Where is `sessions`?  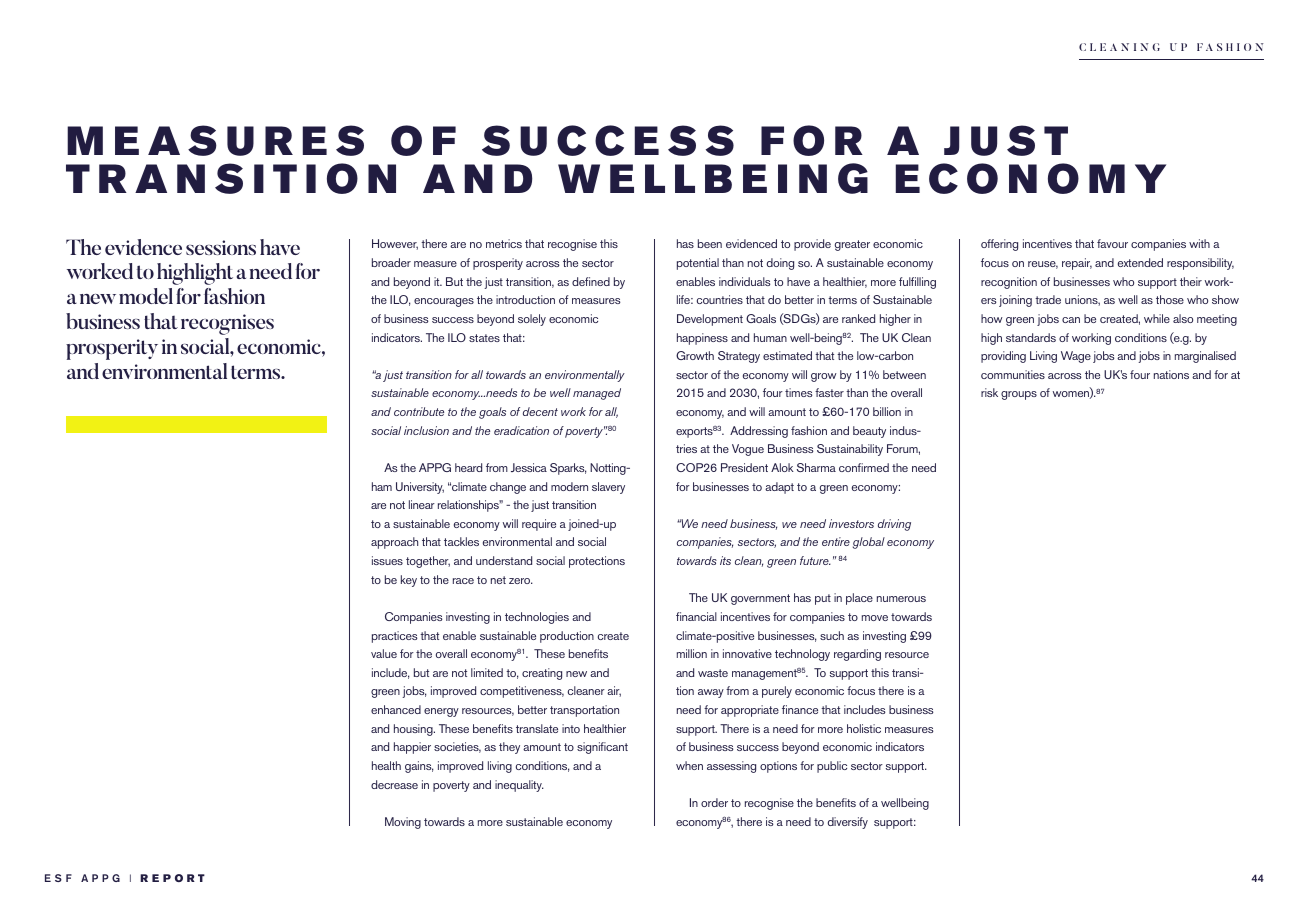
sessions is located at coordinates (221, 247).
